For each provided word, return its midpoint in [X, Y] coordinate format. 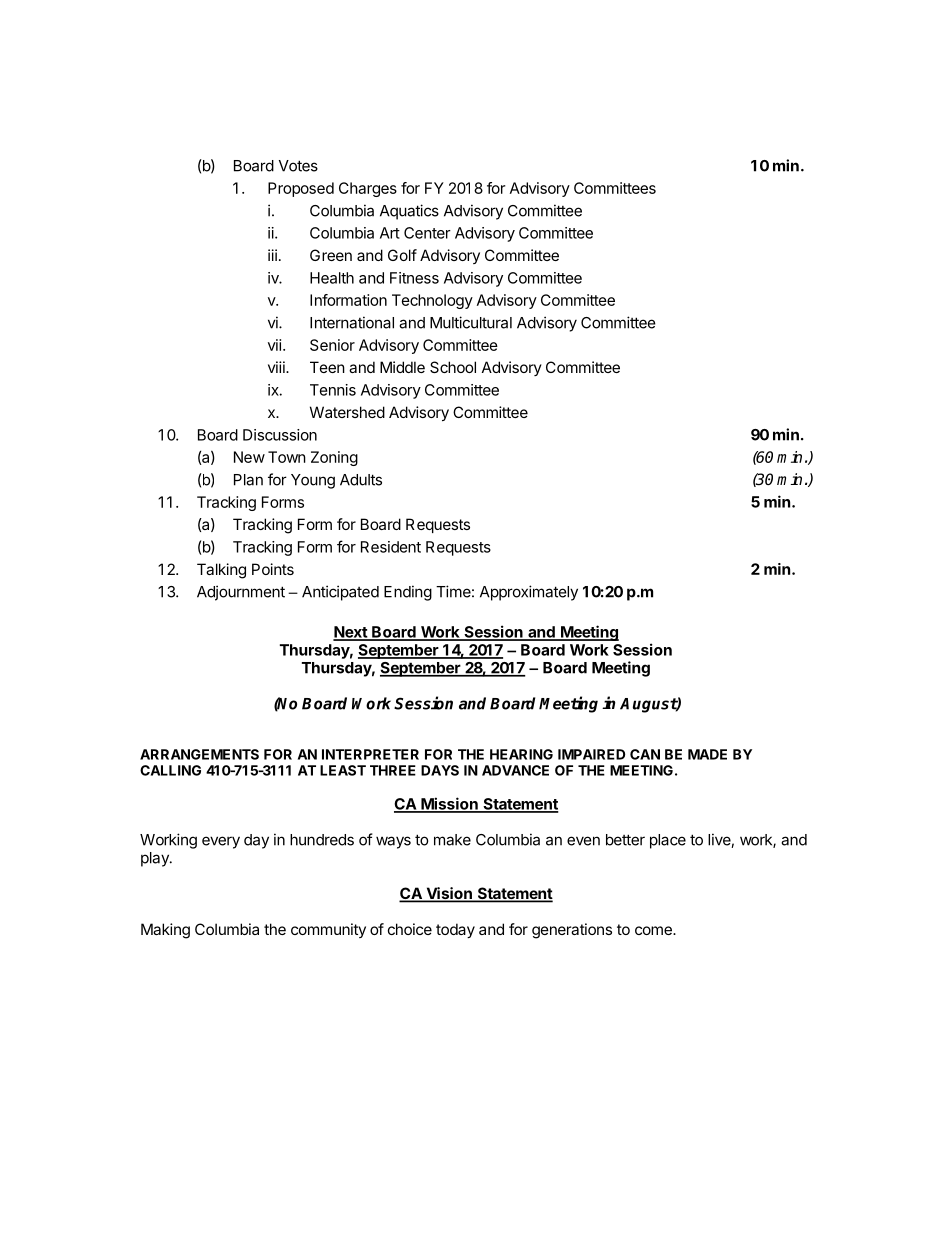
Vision [449, 894]
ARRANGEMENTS [199, 754]
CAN [645, 754]
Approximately [529, 593]
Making [165, 931]
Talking [221, 571]
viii [277, 367]
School [453, 367]
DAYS [440, 770]
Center [427, 233]
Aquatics [409, 212]
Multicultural [471, 322]
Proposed [301, 189]
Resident [391, 547]
